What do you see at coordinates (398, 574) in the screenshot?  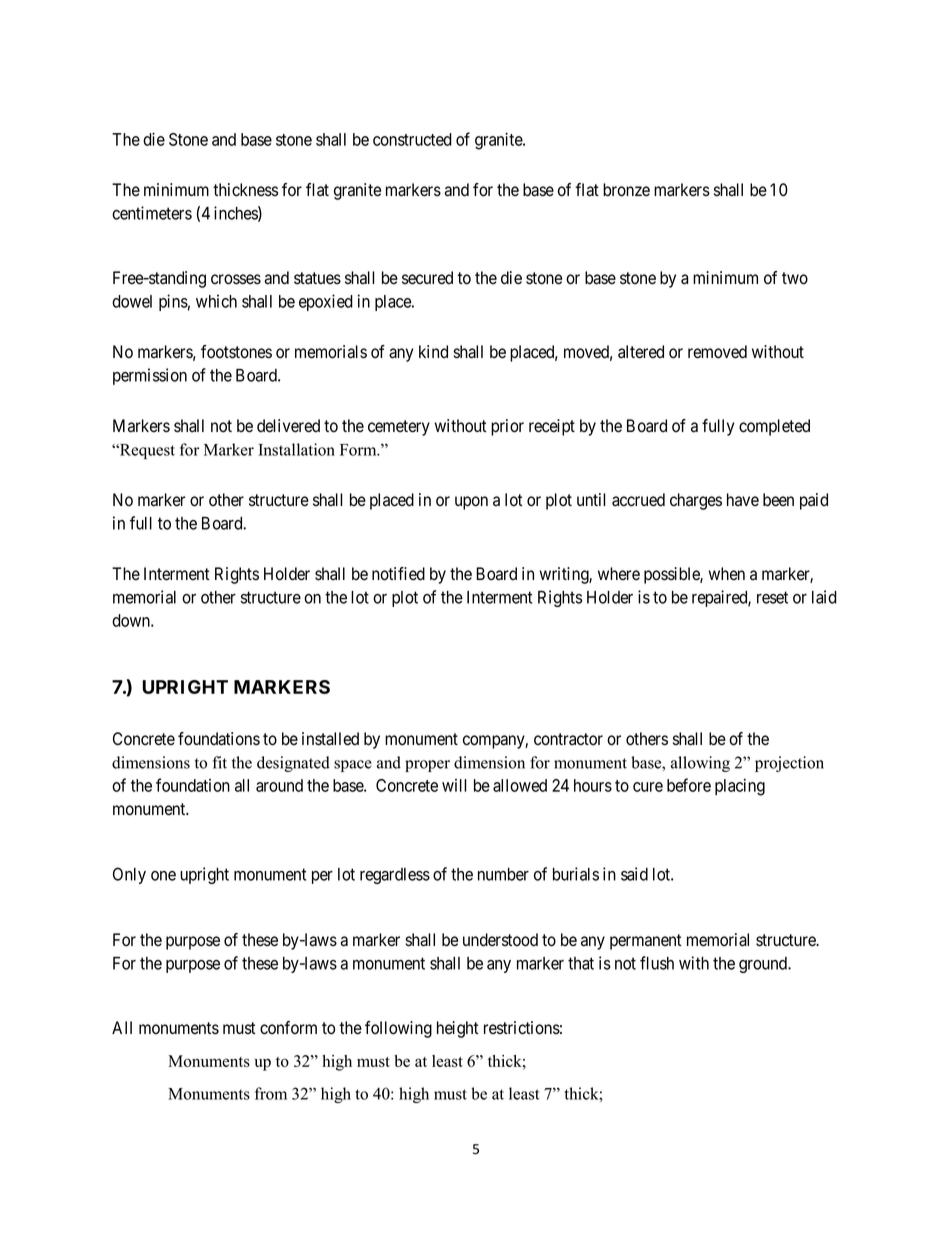 I see `notified` at bounding box center [398, 574].
